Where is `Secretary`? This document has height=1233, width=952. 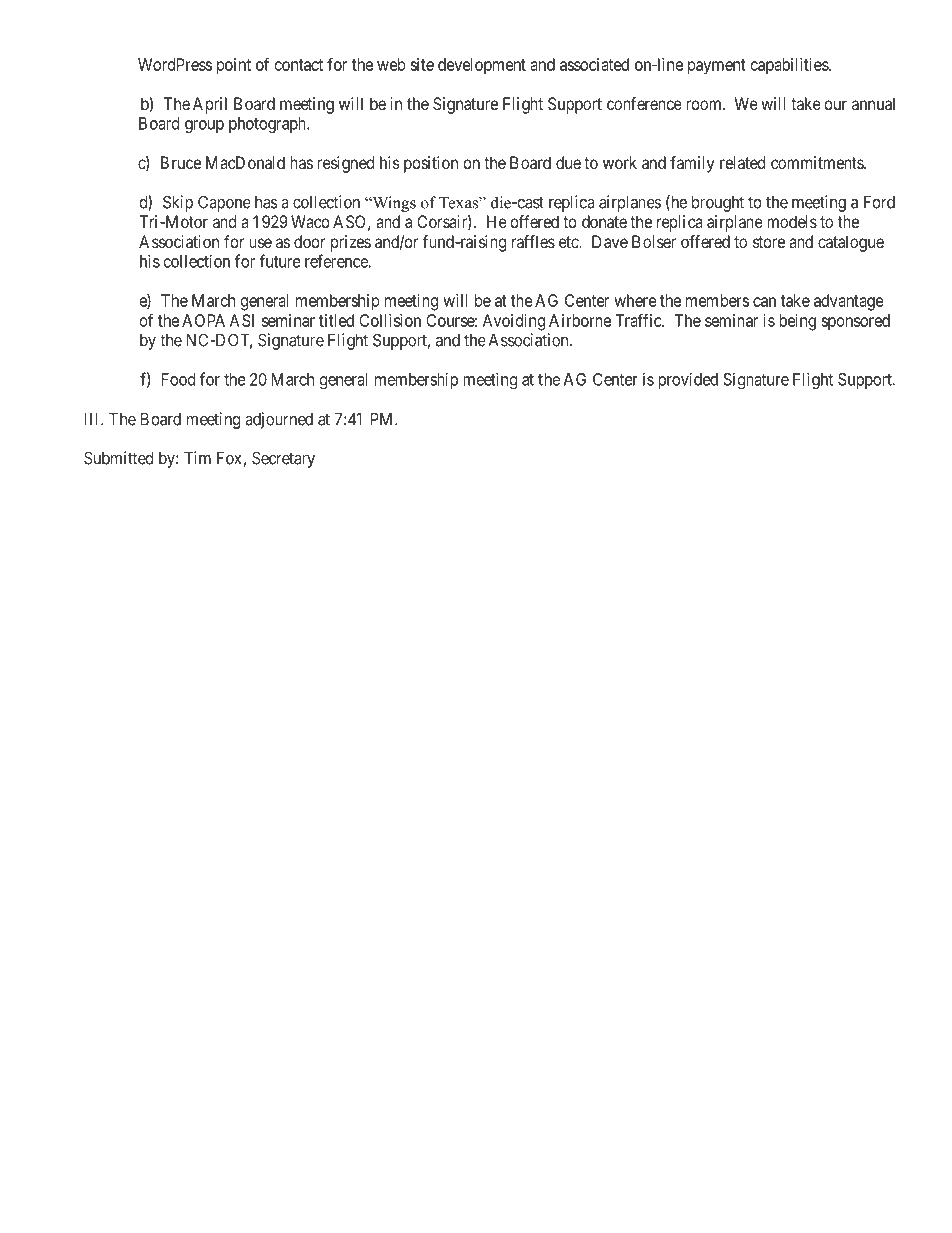 Secretary is located at coordinates (283, 459).
